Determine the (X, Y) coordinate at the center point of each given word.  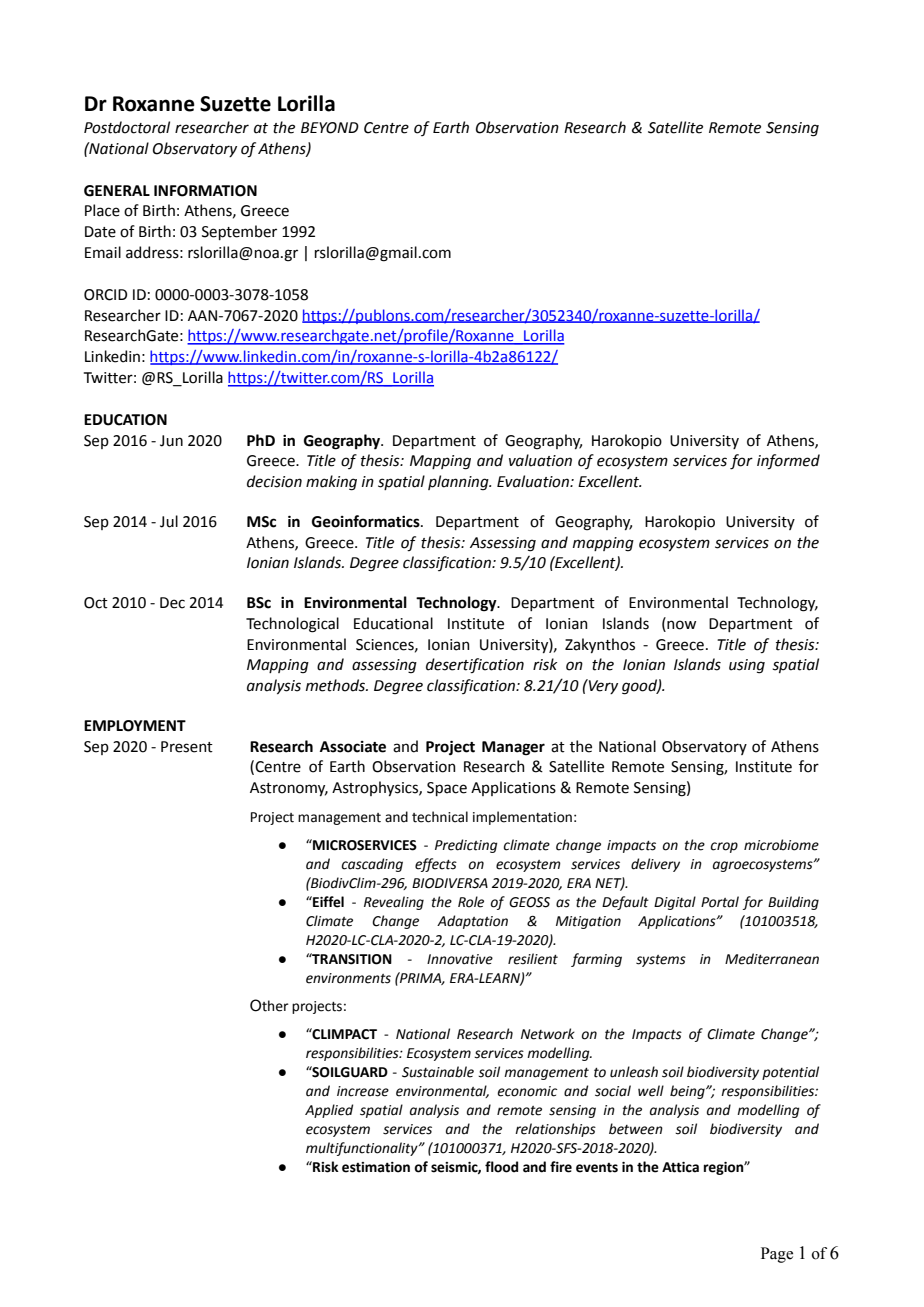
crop (724, 847)
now (680, 624)
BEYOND (330, 128)
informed (788, 462)
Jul (169, 521)
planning (459, 483)
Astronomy (289, 789)
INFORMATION (205, 191)
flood (501, 1167)
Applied (329, 1111)
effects (436, 865)
